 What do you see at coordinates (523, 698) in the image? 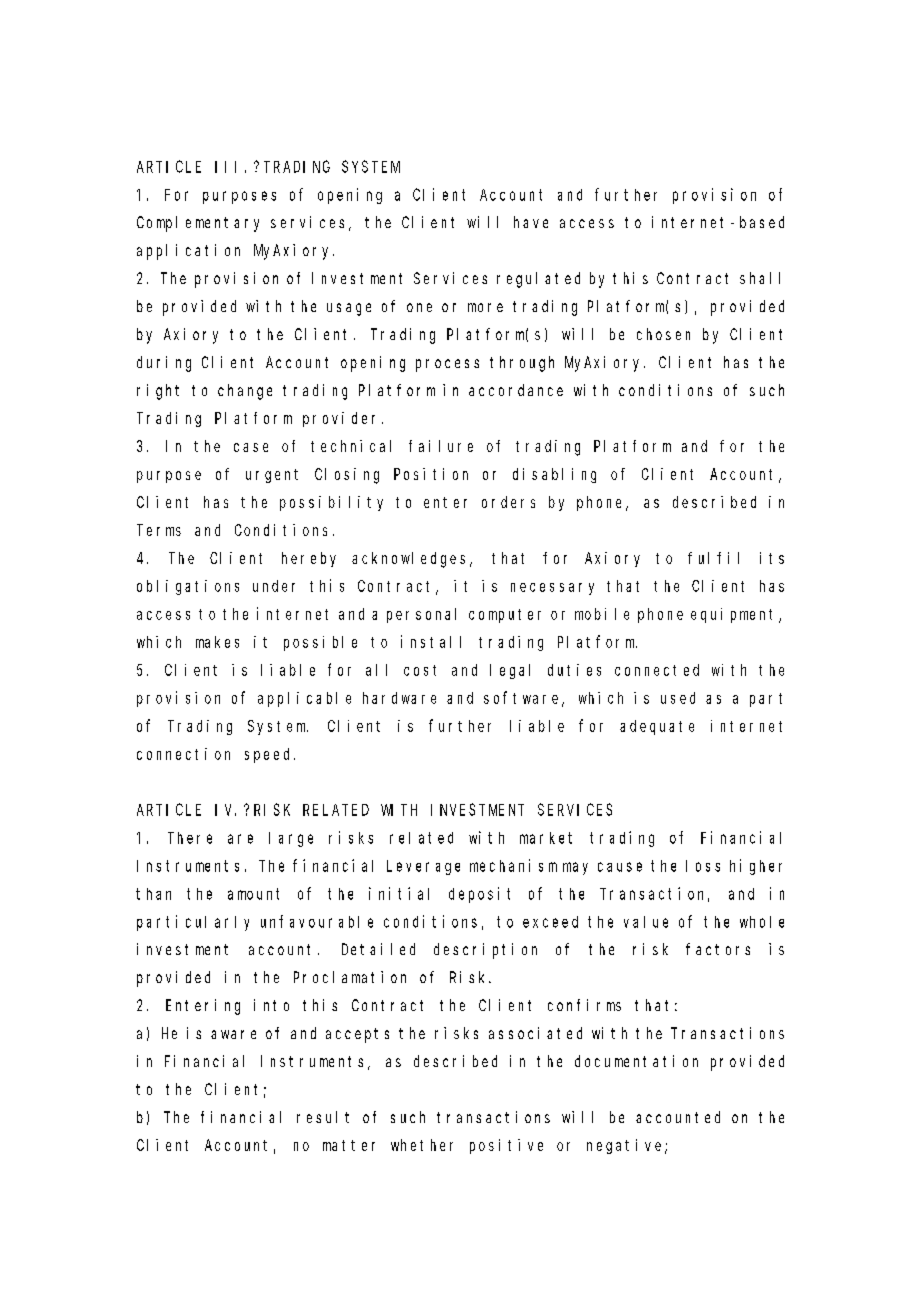
I see `software` at bounding box center [523, 698].
